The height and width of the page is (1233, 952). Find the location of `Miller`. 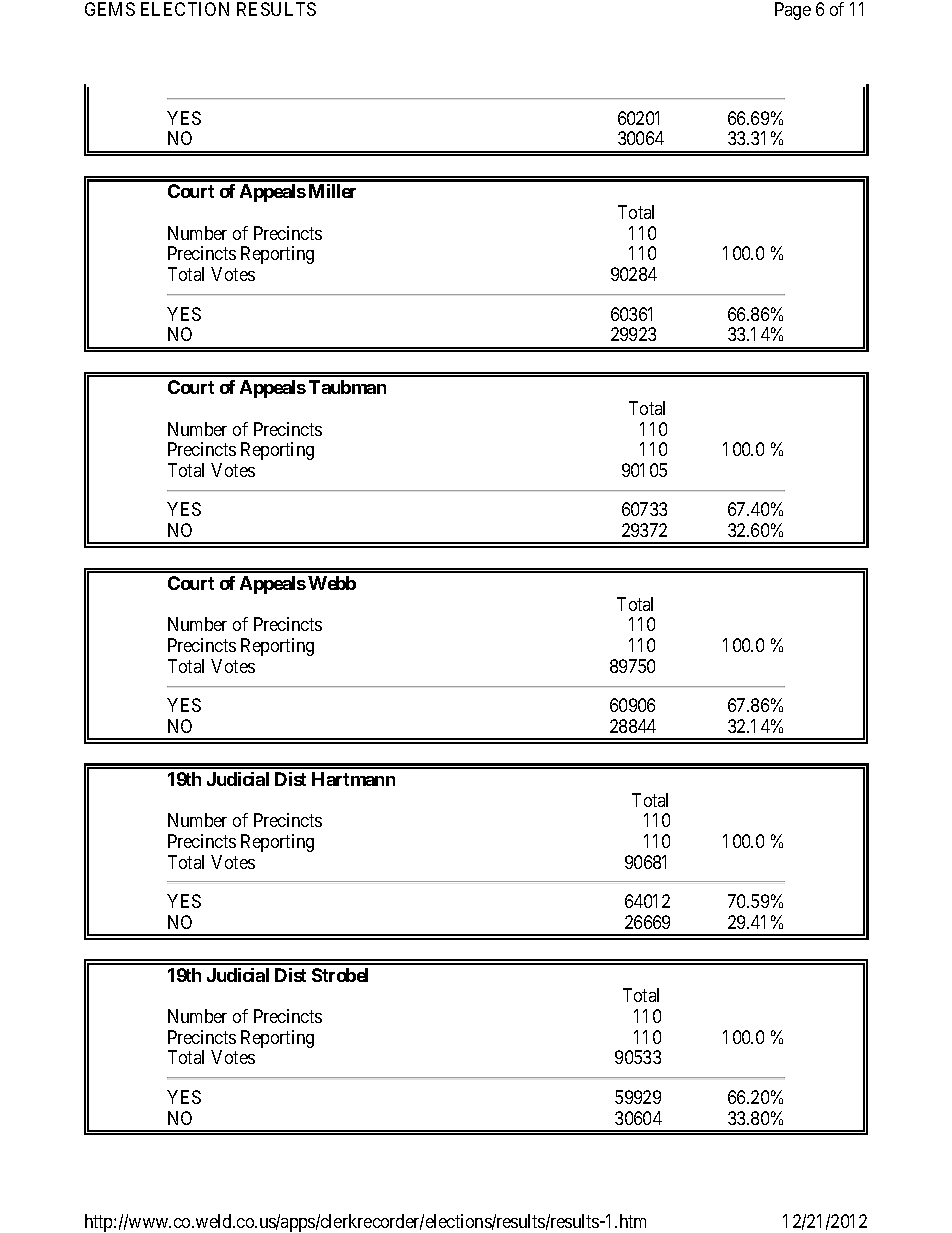

Miller is located at coordinates (332, 191).
